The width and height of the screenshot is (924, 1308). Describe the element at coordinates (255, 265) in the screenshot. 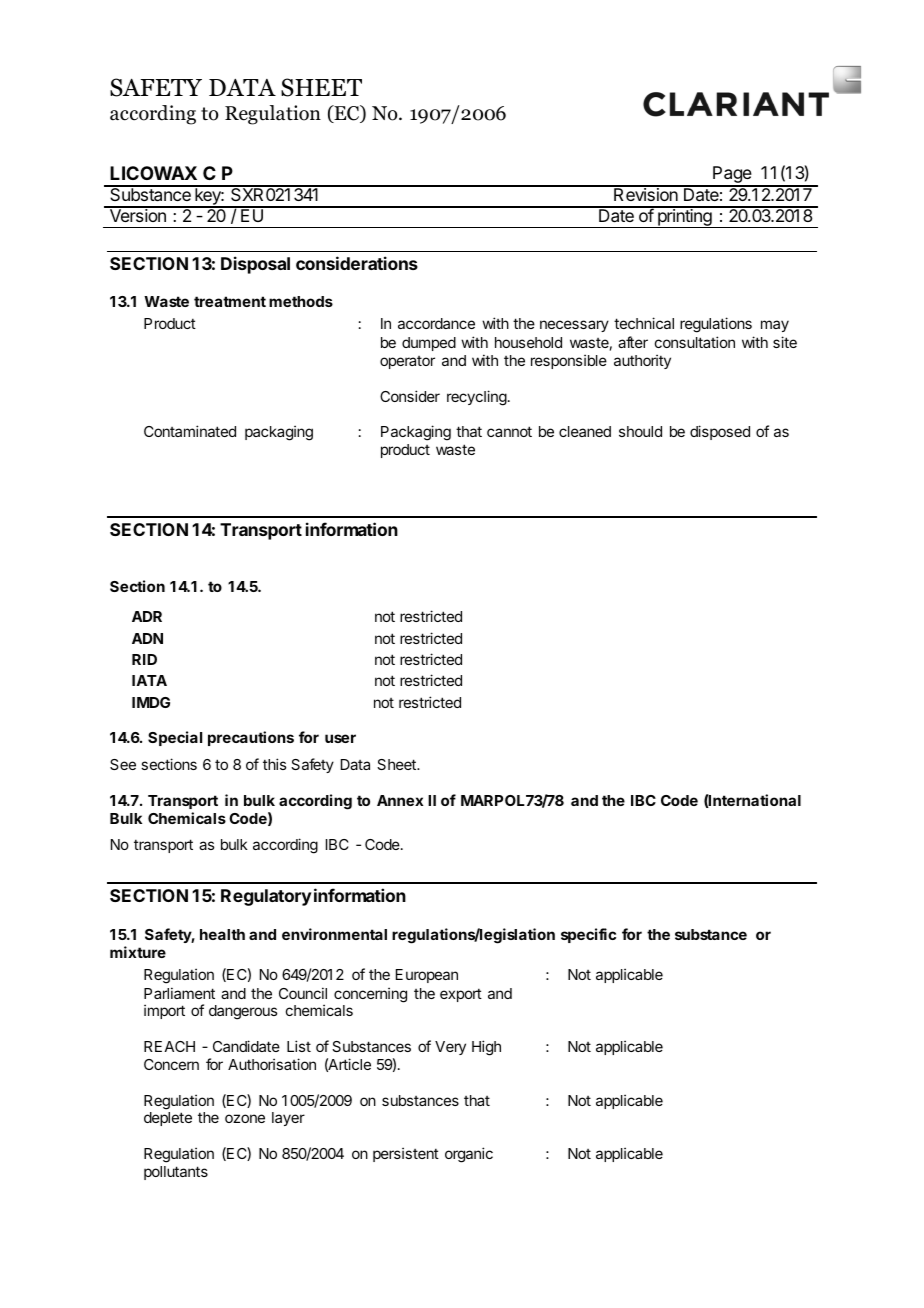

I see `Disposal` at that location.
